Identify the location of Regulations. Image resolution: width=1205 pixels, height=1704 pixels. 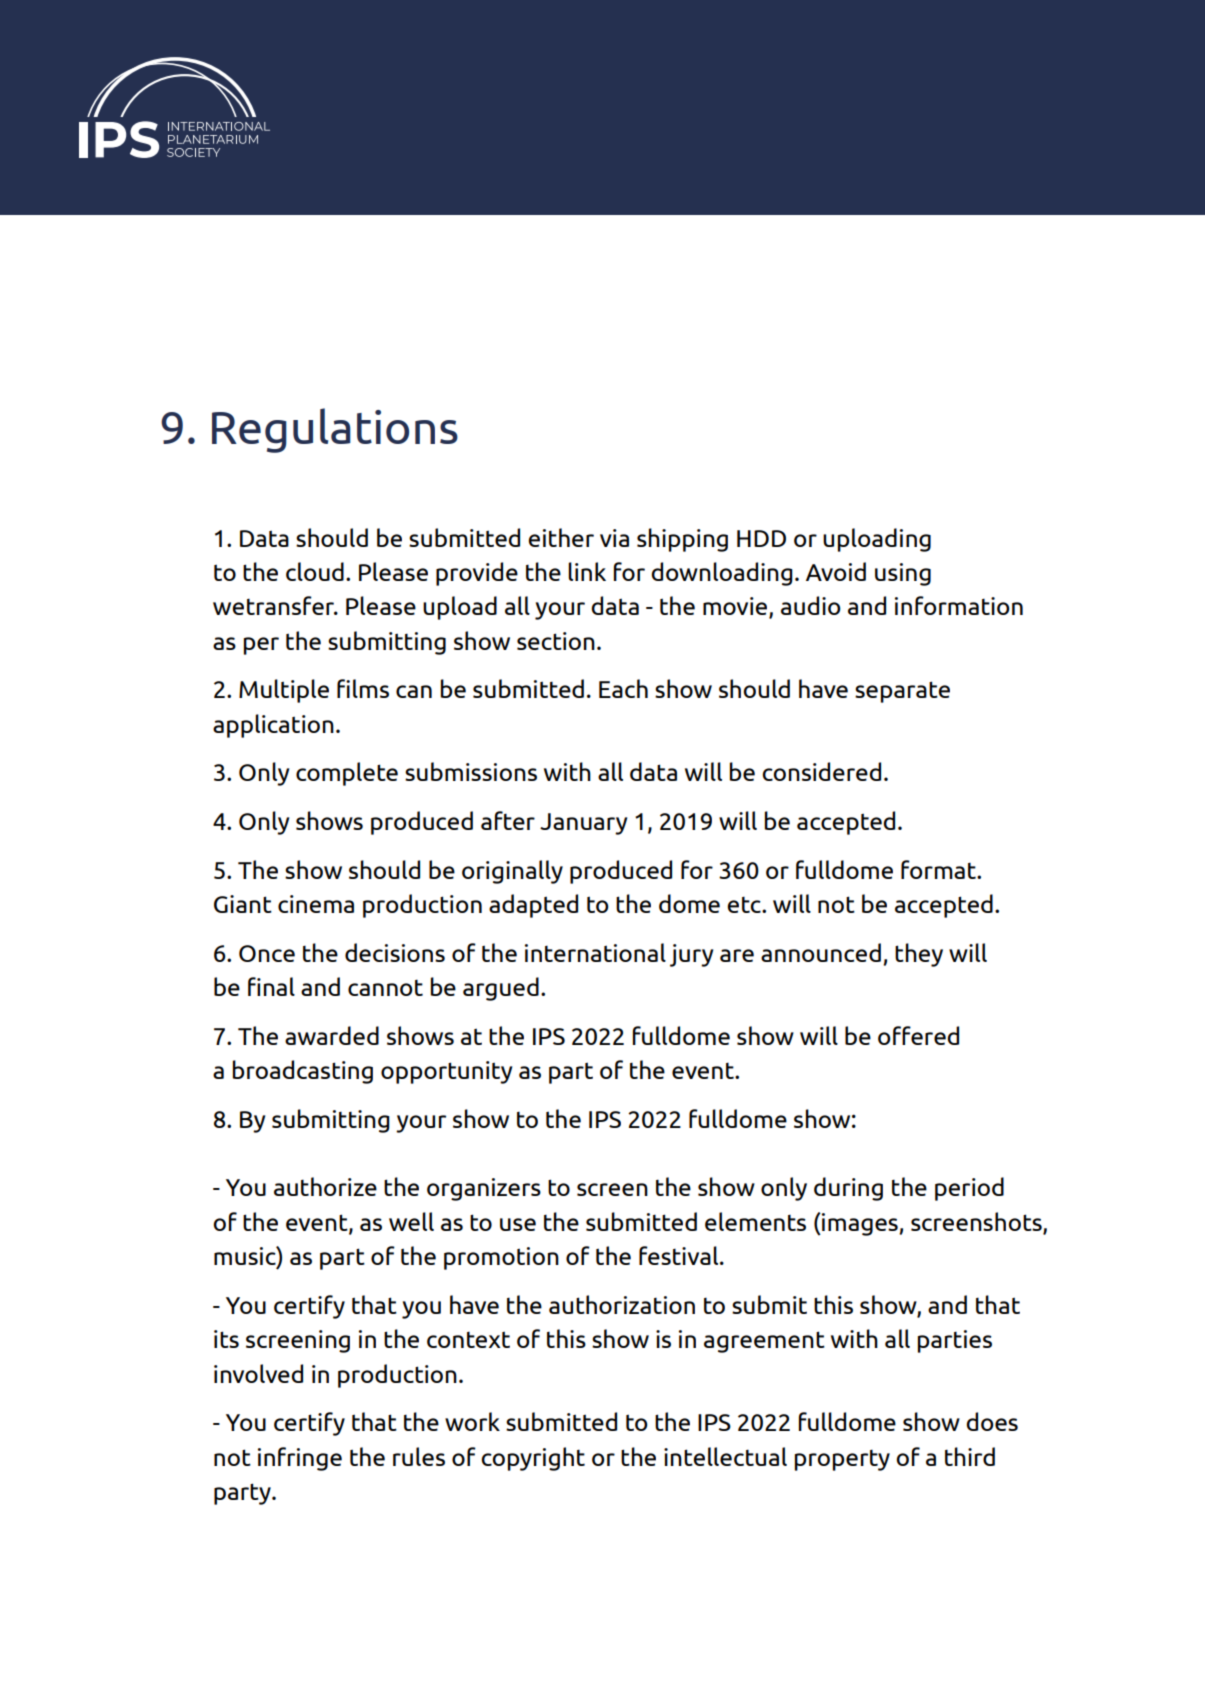
(335, 430).
